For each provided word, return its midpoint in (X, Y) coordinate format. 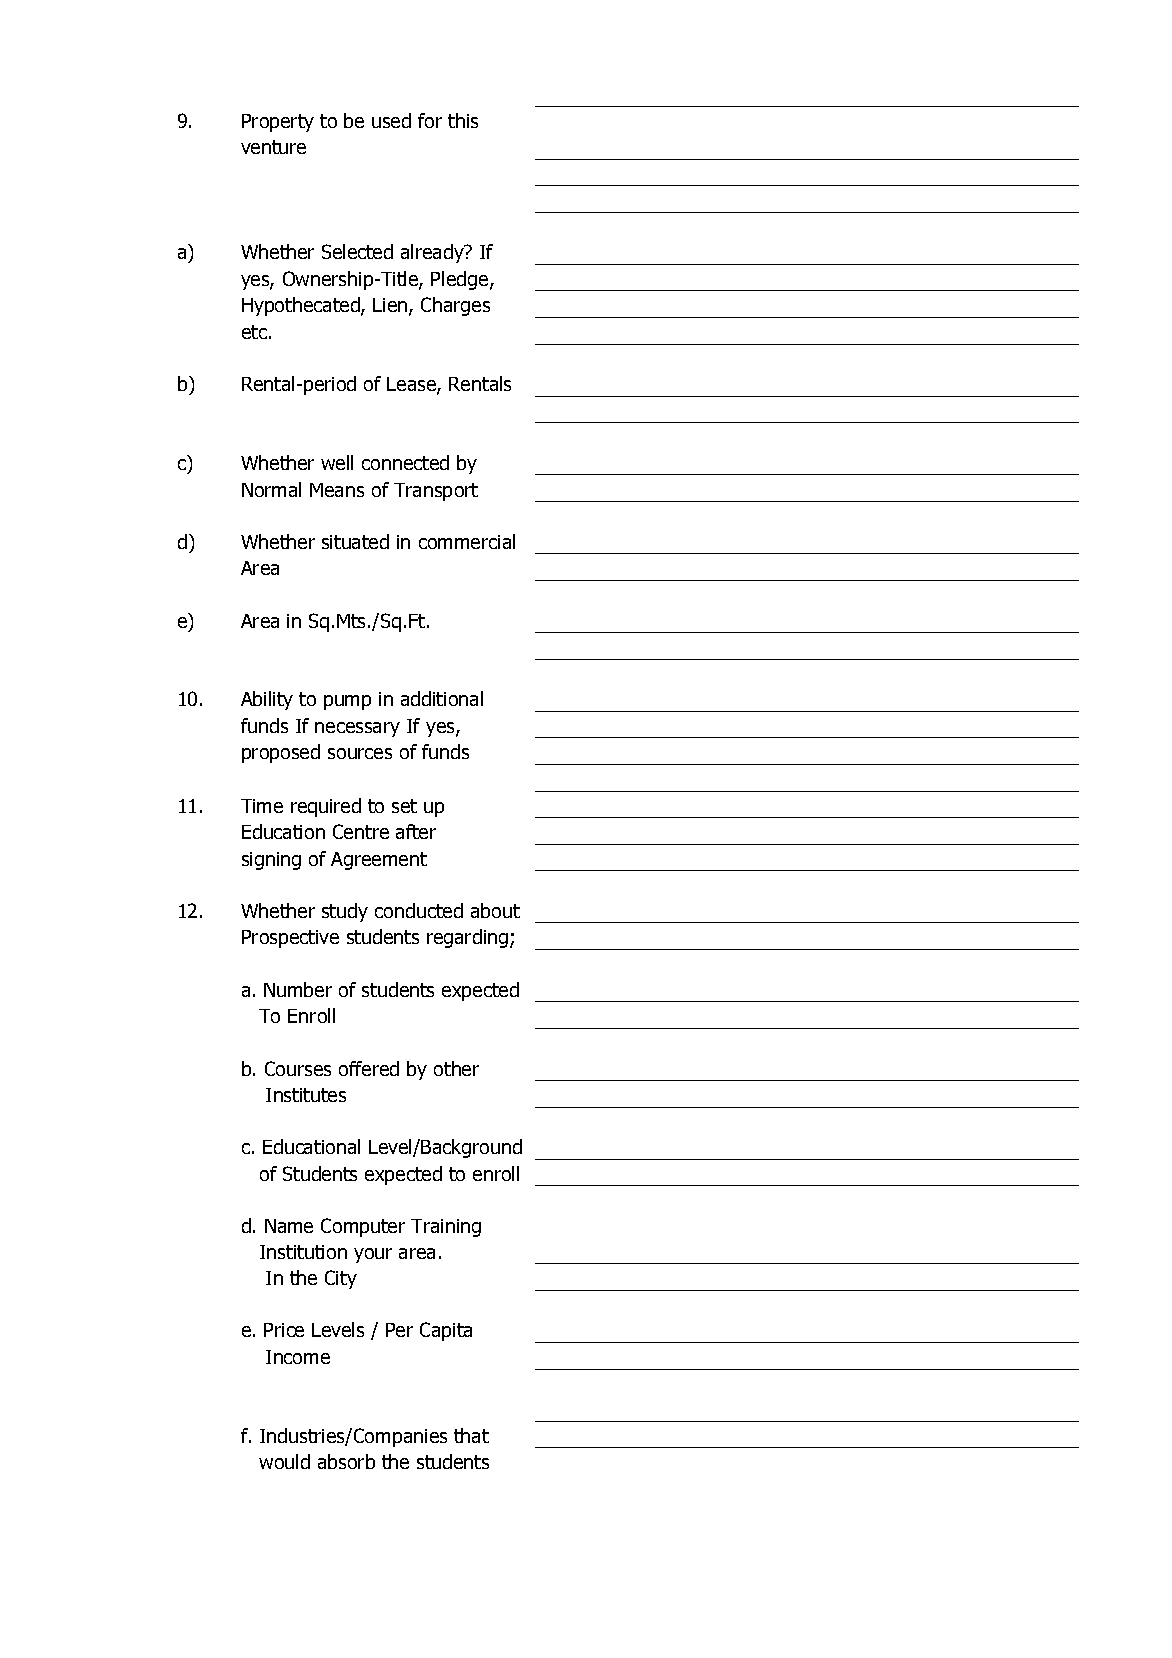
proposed (281, 753)
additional (442, 698)
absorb (346, 1461)
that (471, 1435)
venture (273, 147)
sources (360, 753)
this (463, 120)
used (391, 120)
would (284, 1461)
